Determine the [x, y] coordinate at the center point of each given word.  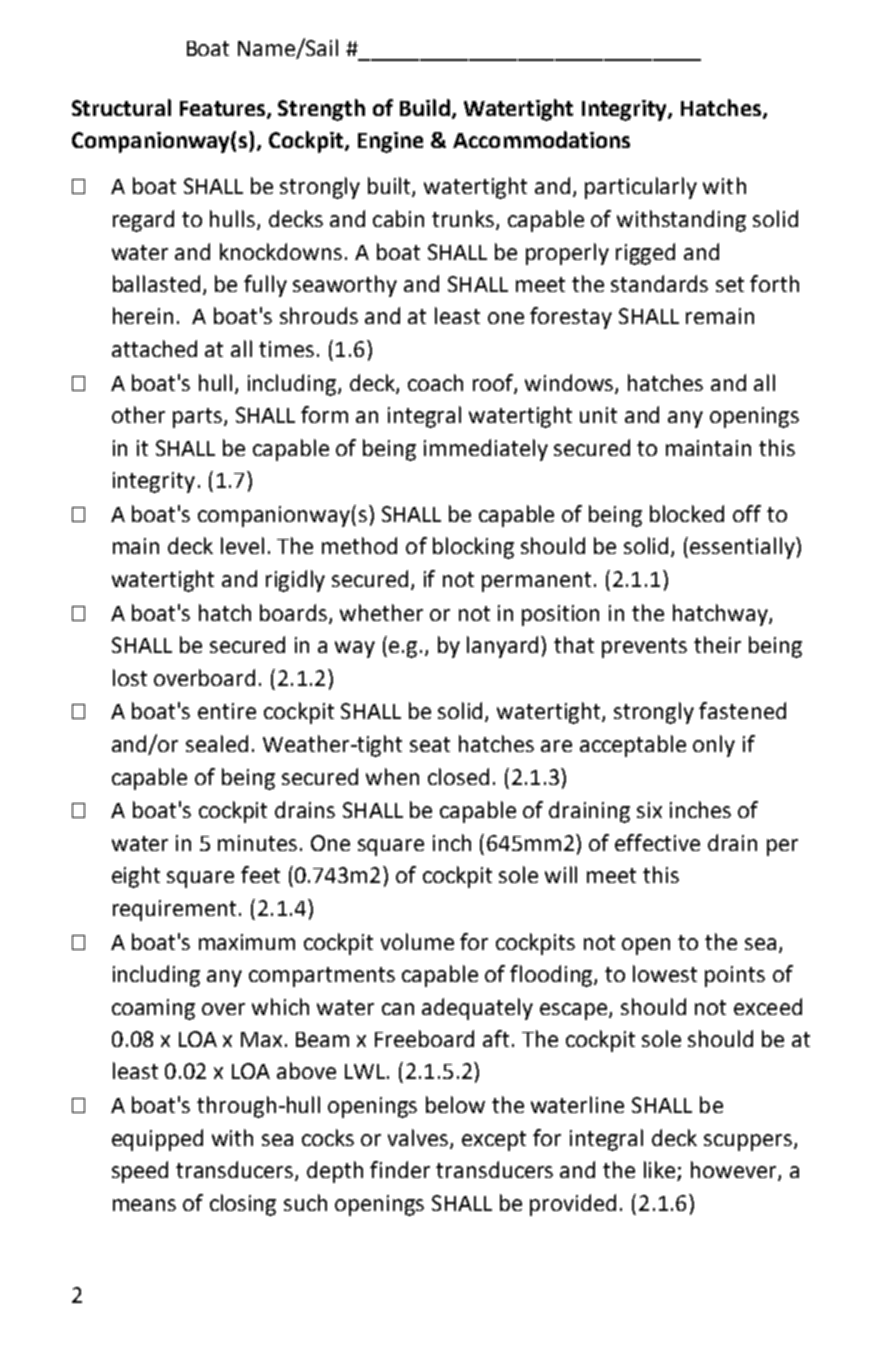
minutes [257, 843]
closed [458, 776]
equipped [157, 1140]
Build [425, 107]
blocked [687, 513]
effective [657, 842]
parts [197, 418]
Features [224, 110]
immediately [486, 450]
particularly [641, 188]
